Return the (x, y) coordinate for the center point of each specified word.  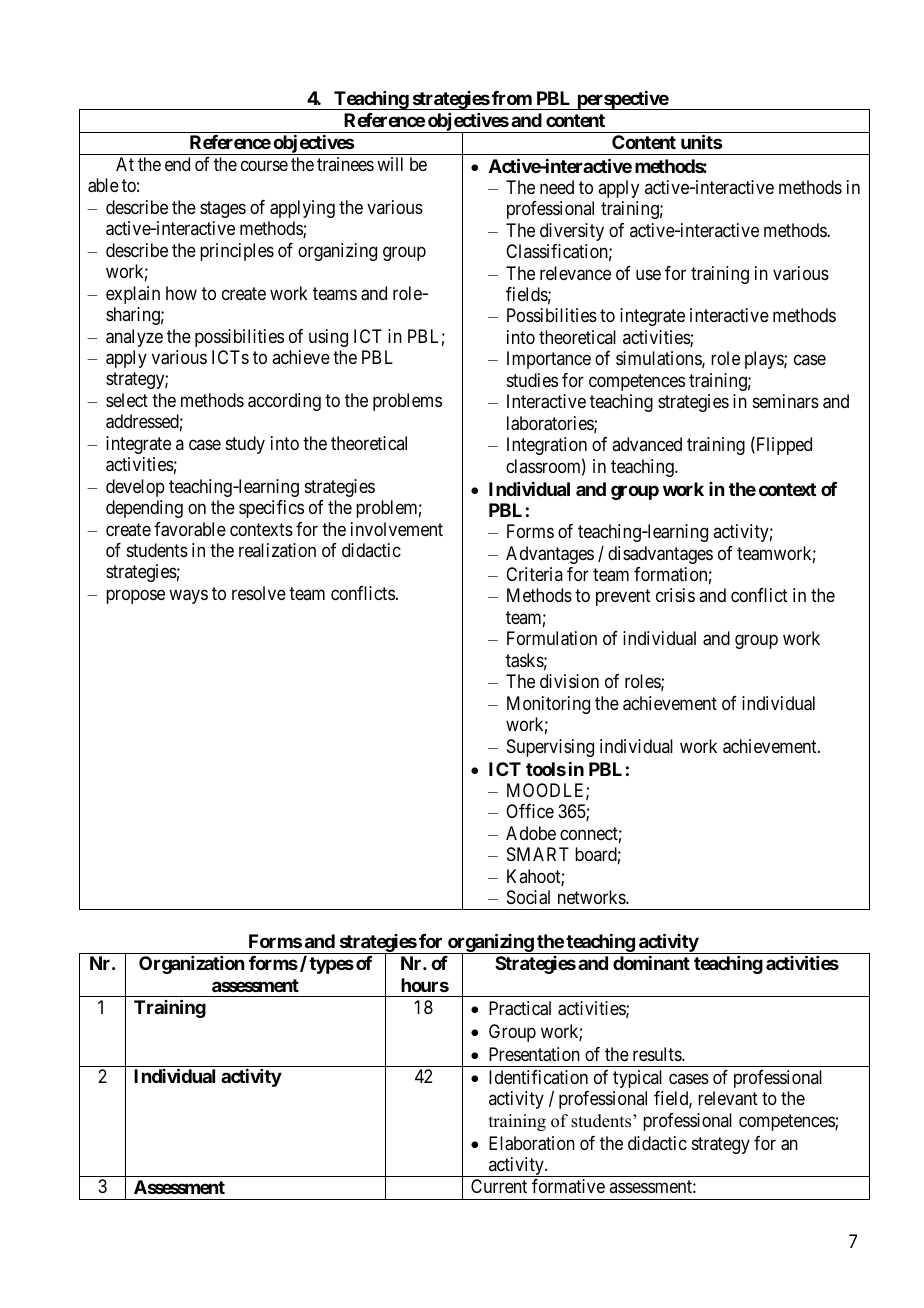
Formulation (552, 638)
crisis (675, 595)
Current (499, 1186)
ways (188, 596)
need (557, 187)
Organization (191, 965)
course (264, 166)
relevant (728, 1098)
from (512, 98)
